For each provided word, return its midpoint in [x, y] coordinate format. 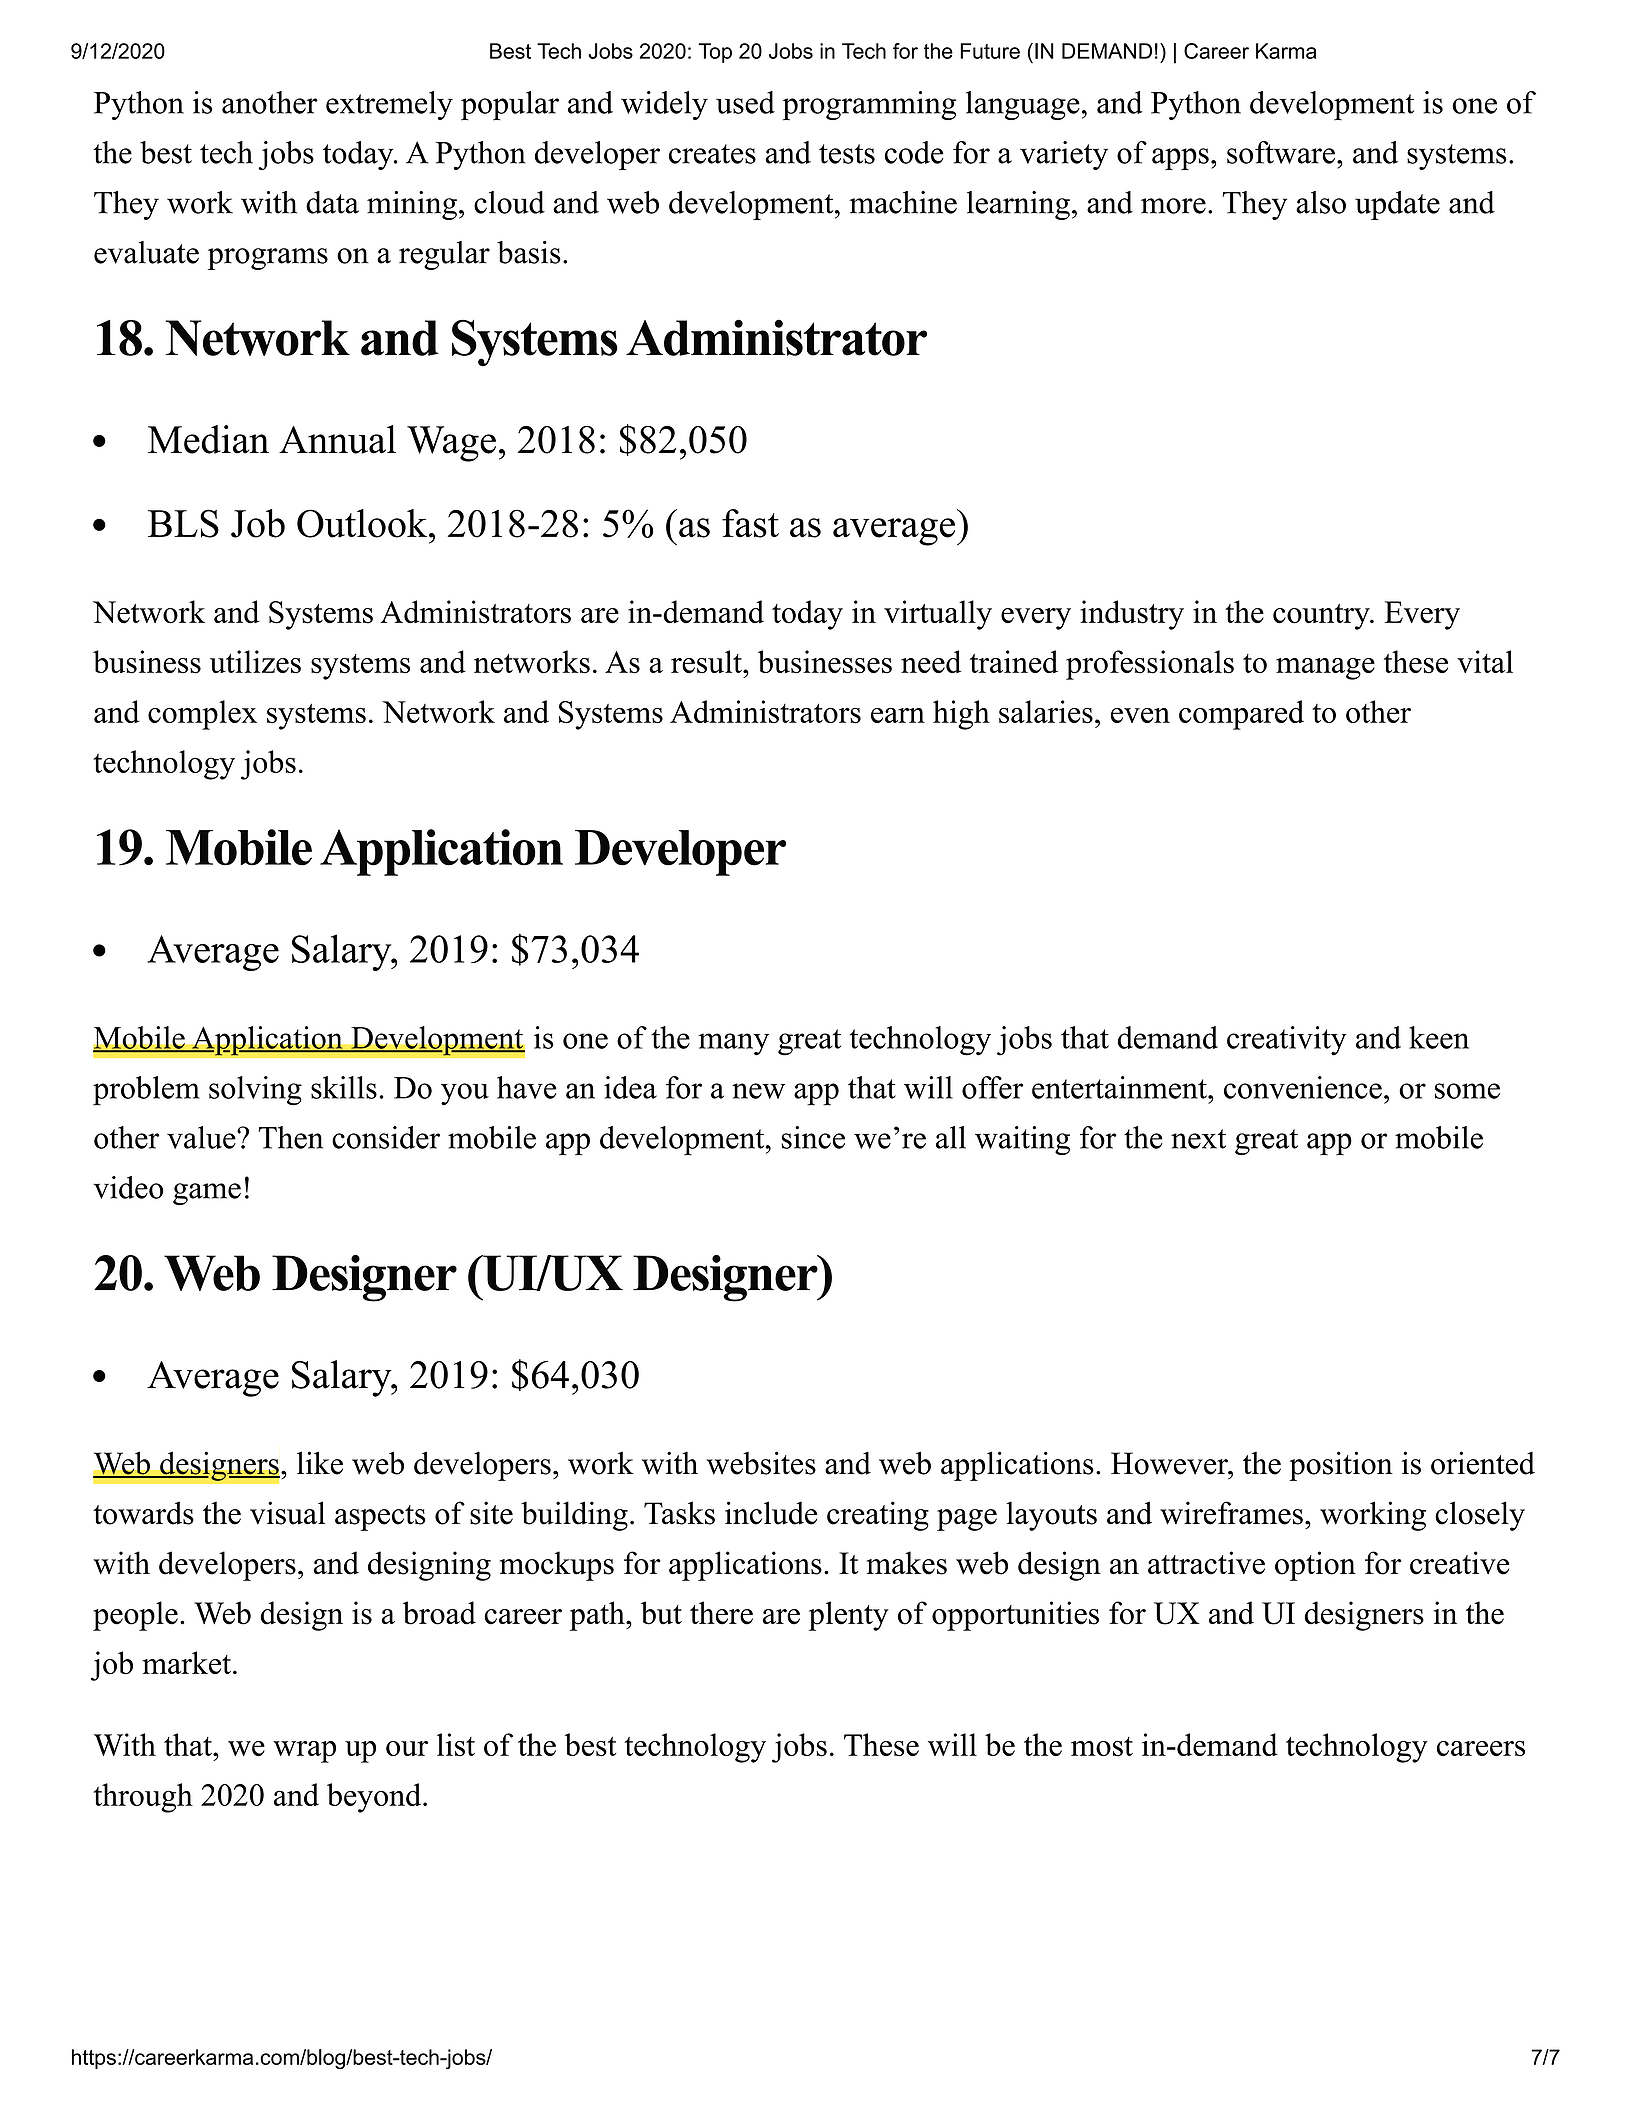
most [1102, 1746]
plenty [849, 1616]
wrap [304, 1752]
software [1281, 152]
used [745, 102]
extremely [389, 105]
